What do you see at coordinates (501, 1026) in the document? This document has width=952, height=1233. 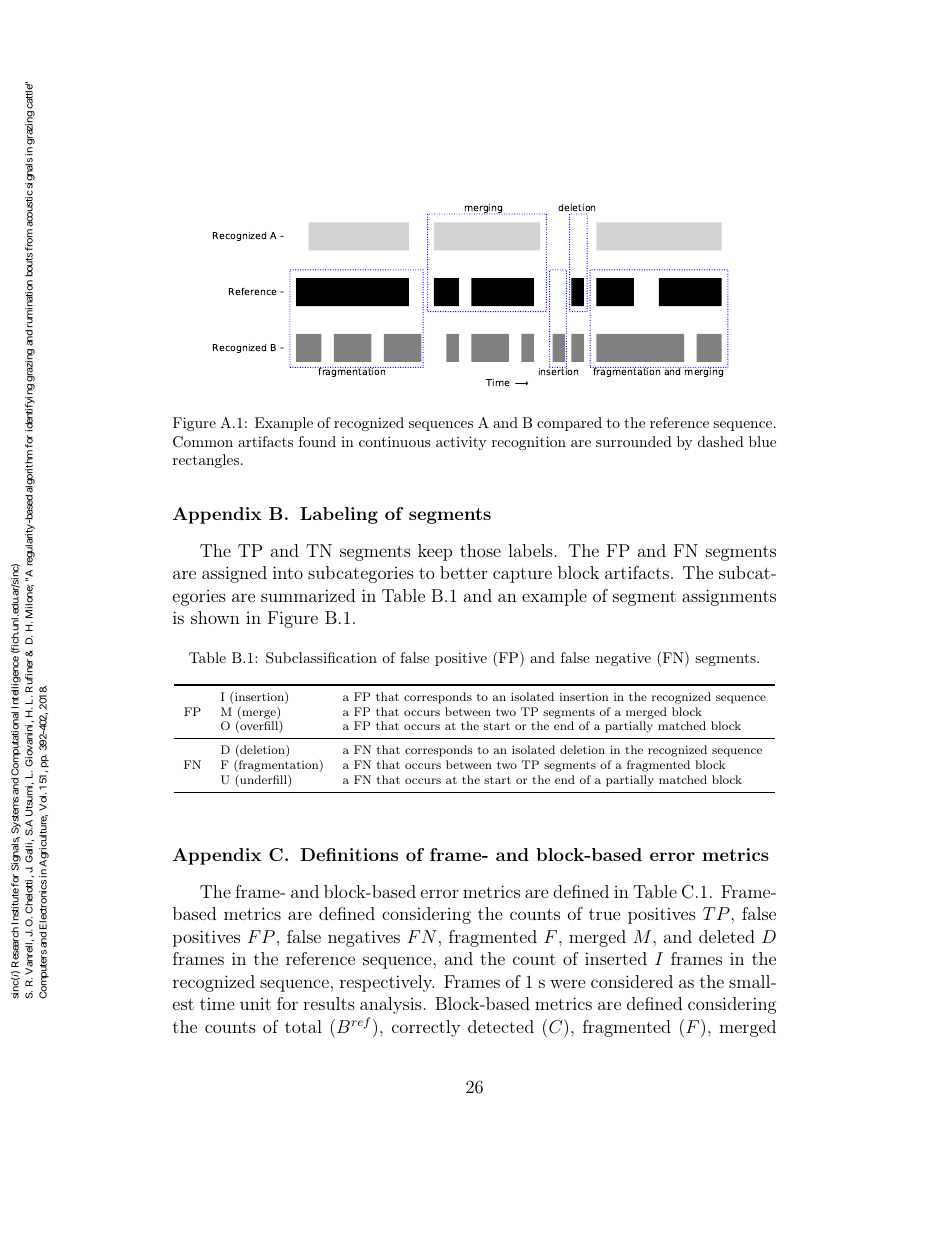 I see `detected` at bounding box center [501, 1026].
